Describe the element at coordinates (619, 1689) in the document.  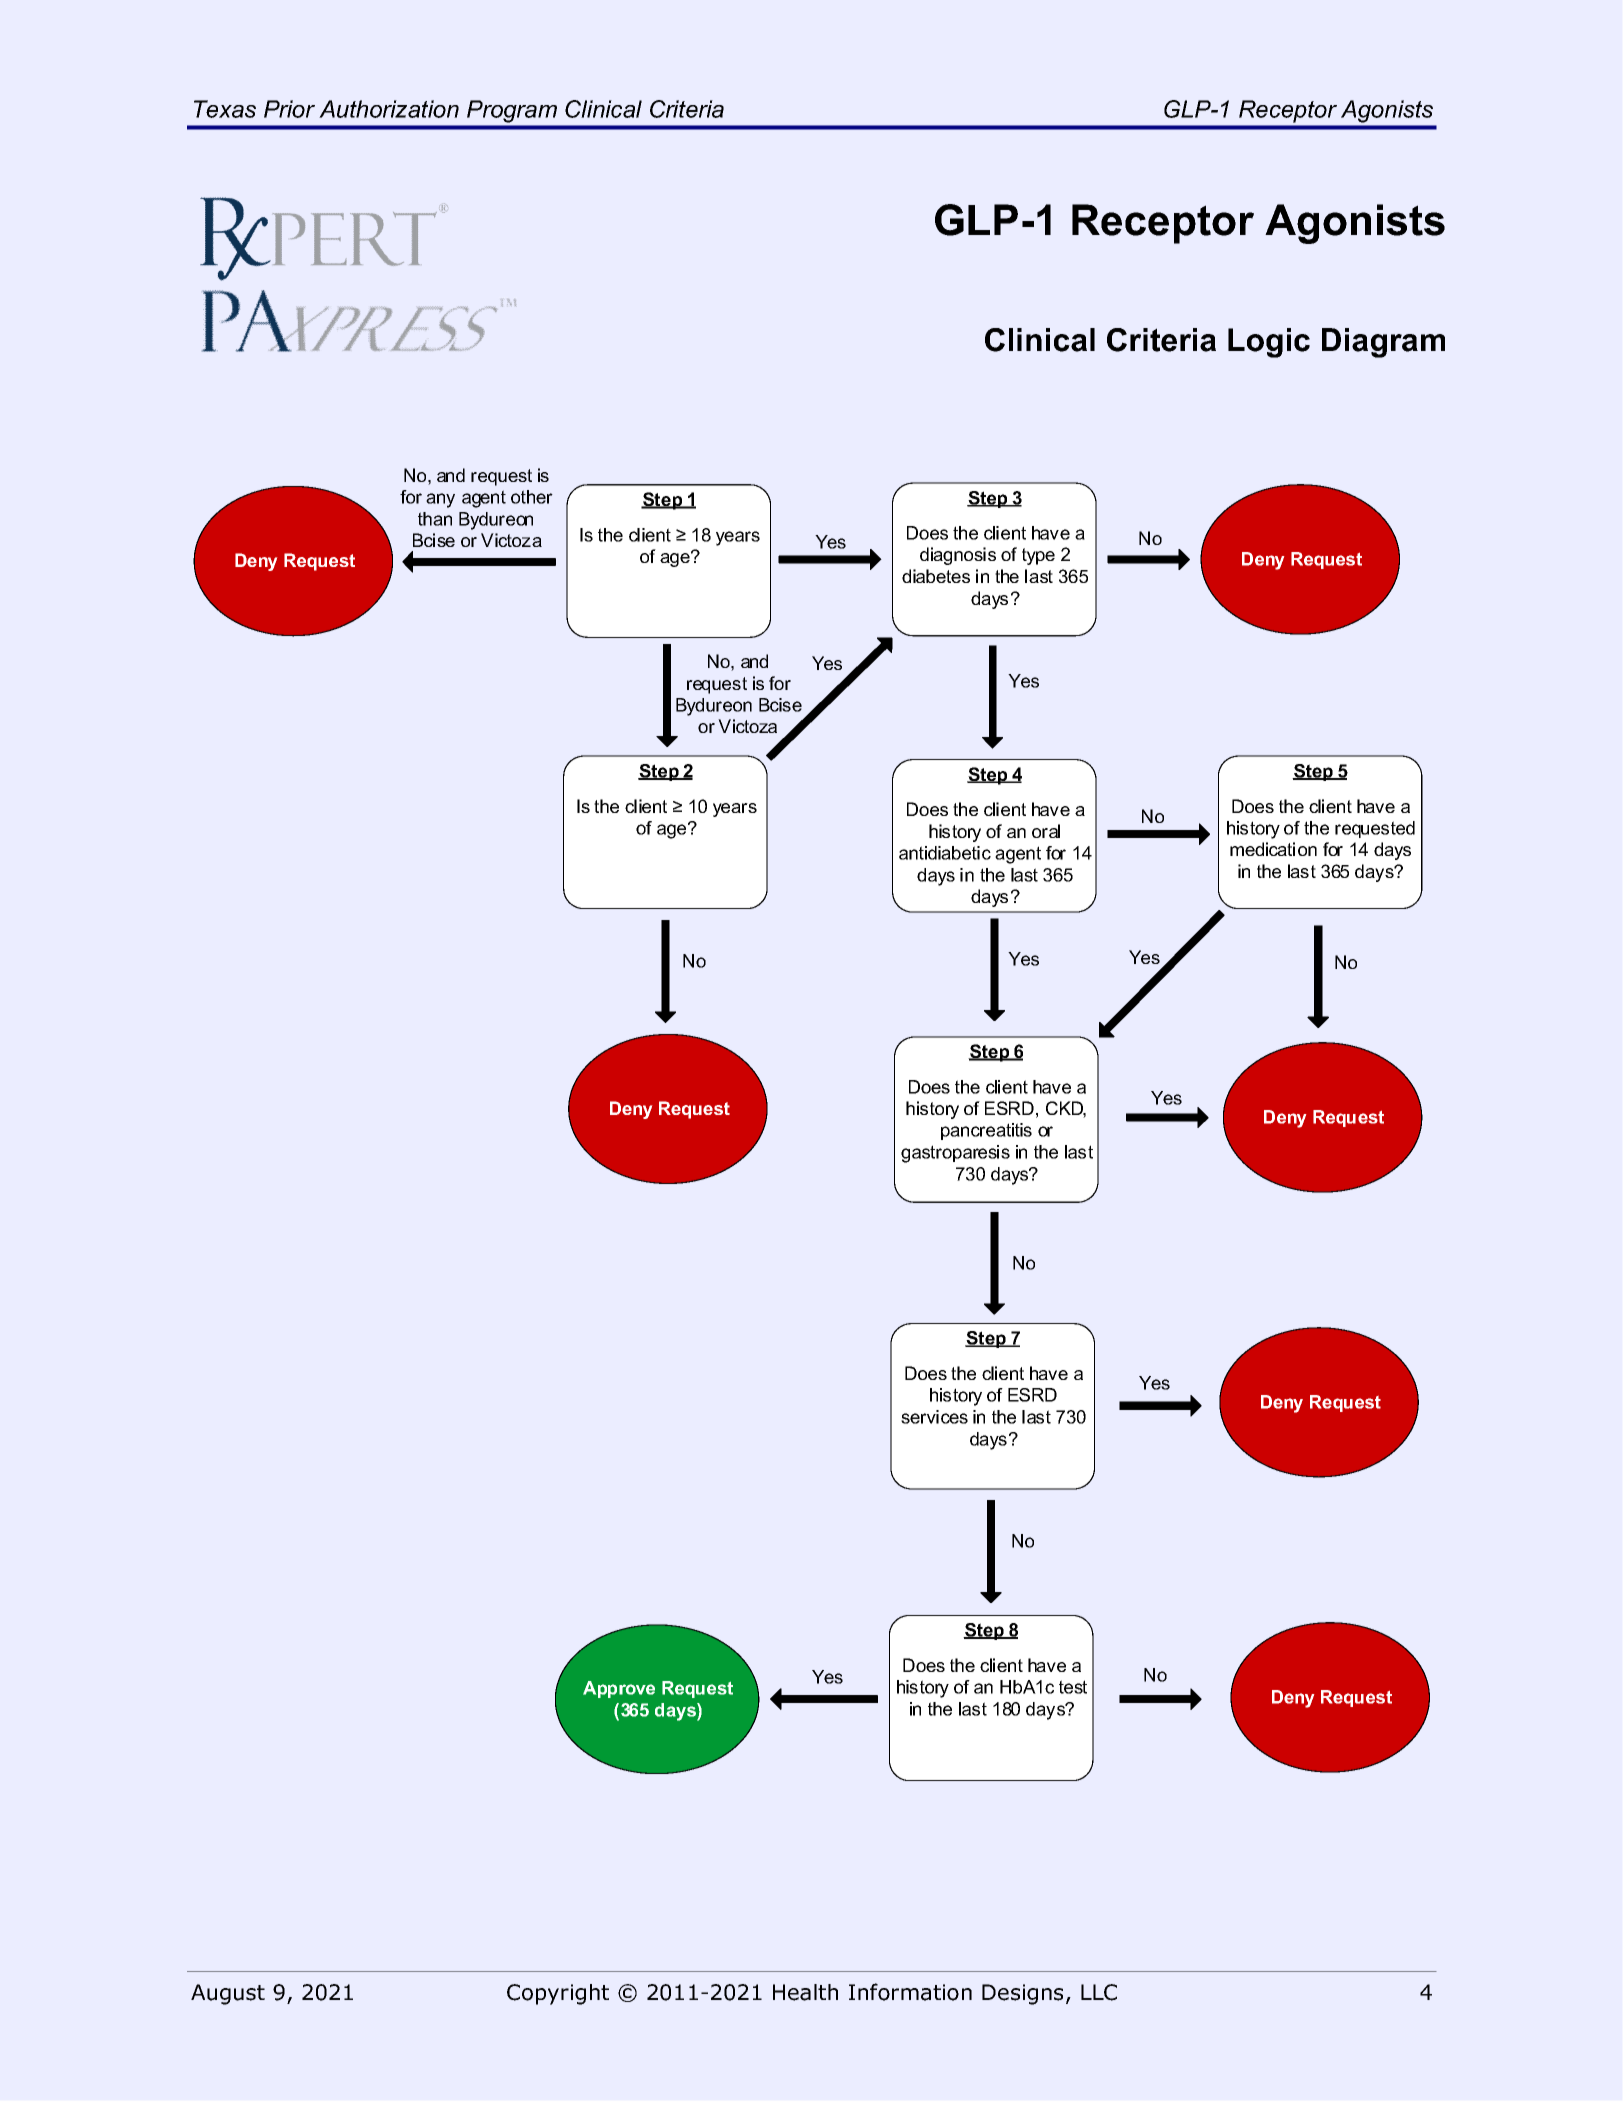
I see `Approve` at that location.
